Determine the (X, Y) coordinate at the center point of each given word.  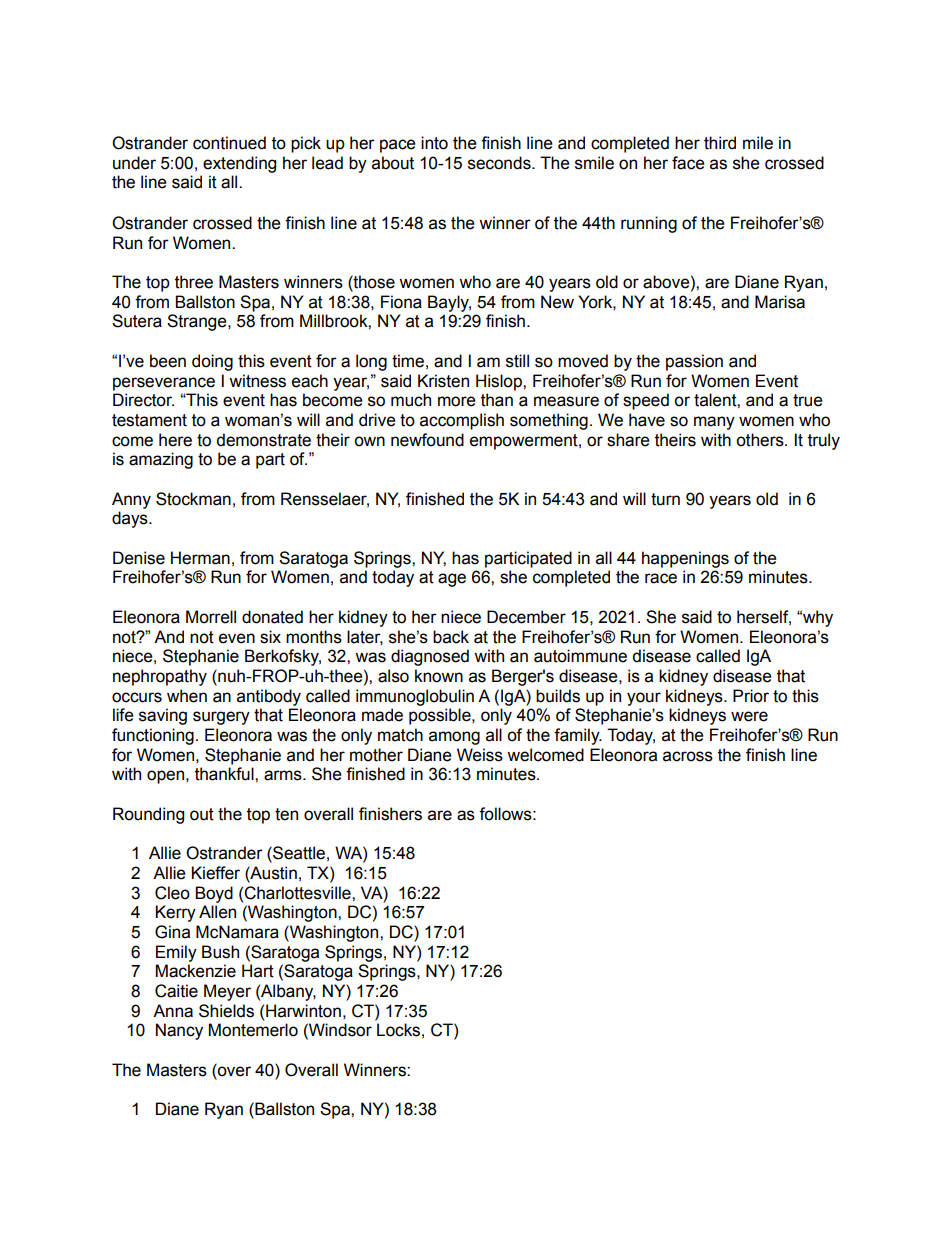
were (749, 716)
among (454, 738)
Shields (226, 1011)
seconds (500, 163)
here (175, 440)
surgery (221, 718)
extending (239, 164)
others (761, 440)
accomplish (462, 421)
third (720, 143)
